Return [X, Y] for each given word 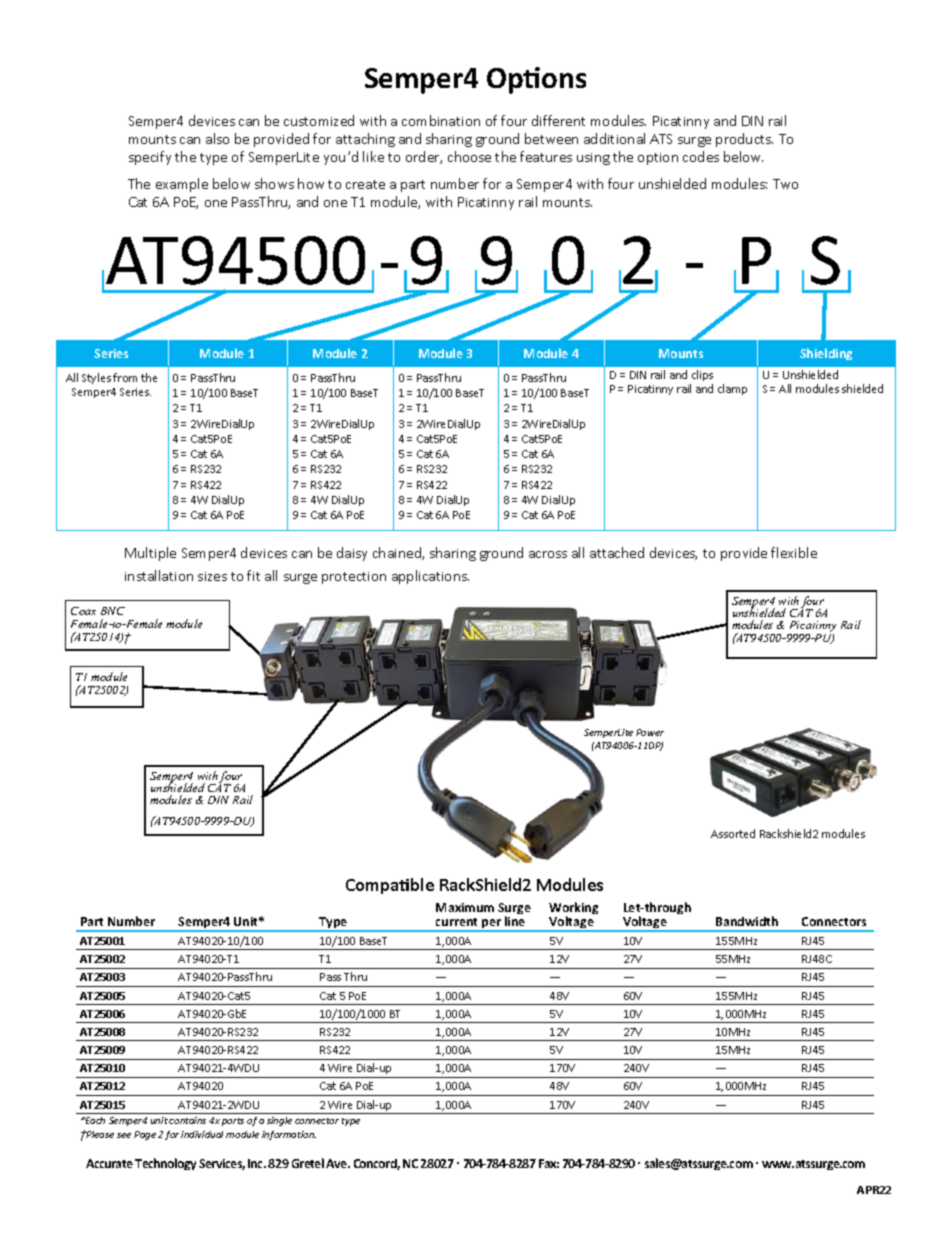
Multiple [150, 554]
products [744, 140]
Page [145, 1135]
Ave [338, 1163]
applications [430, 577]
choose [469, 156]
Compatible [390, 886]
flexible [794, 552]
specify [150, 158]
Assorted [733, 833]
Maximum [465, 907]
